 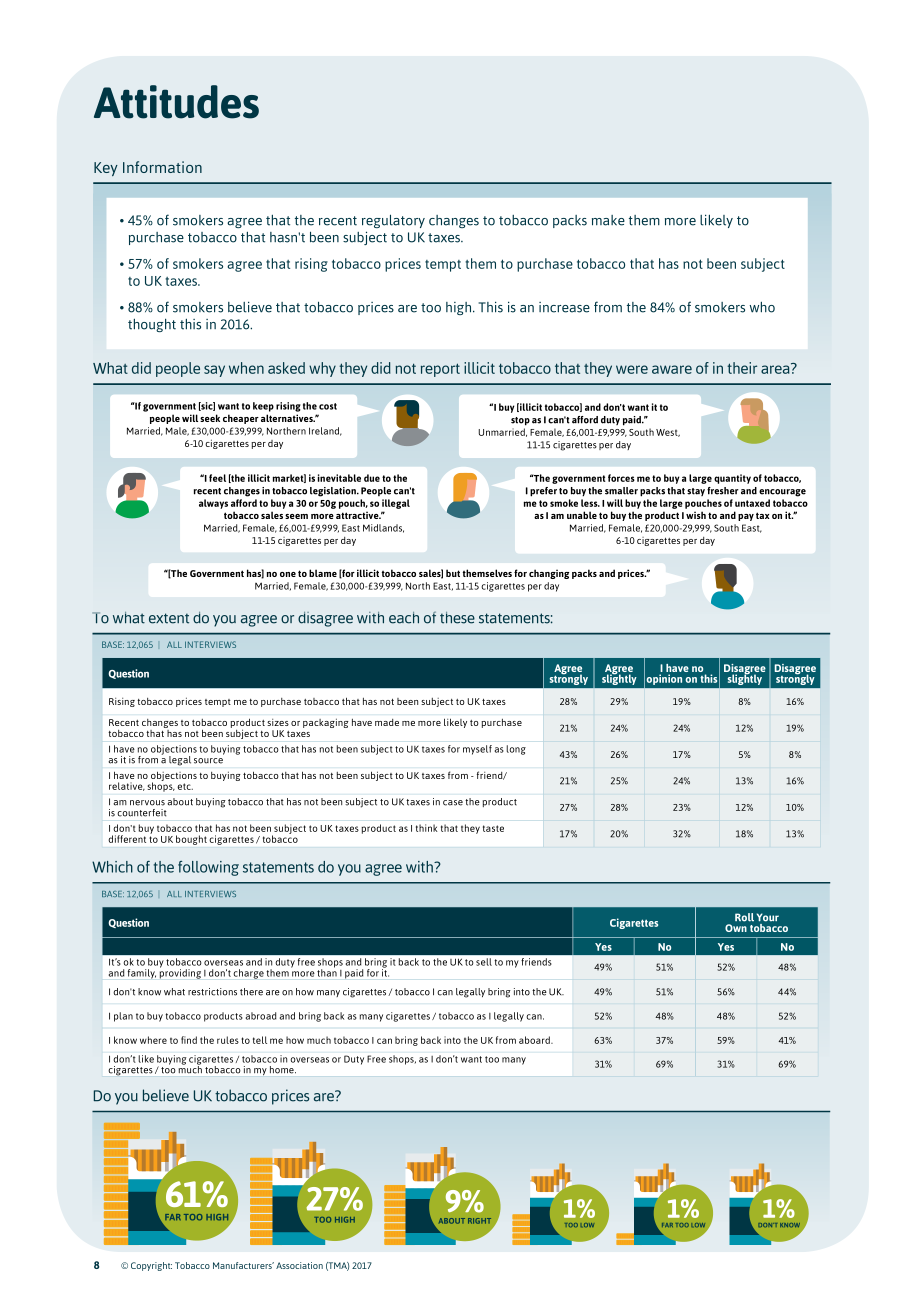 What do you see at coordinates (608, 220) in the page?
I see `make` at bounding box center [608, 220].
